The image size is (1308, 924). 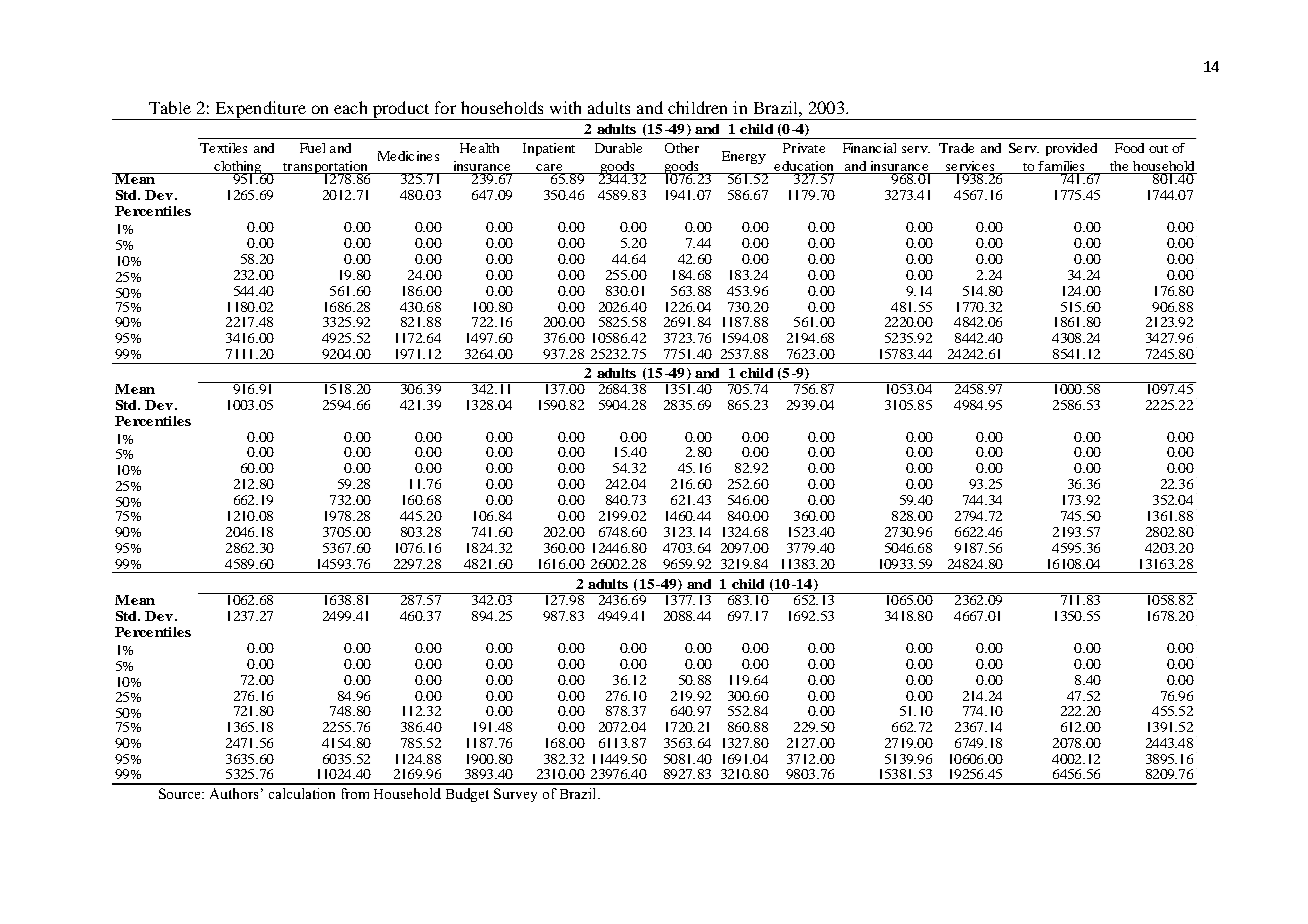 What do you see at coordinates (325, 168) in the page?
I see `transportation` at bounding box center [325, 168].
